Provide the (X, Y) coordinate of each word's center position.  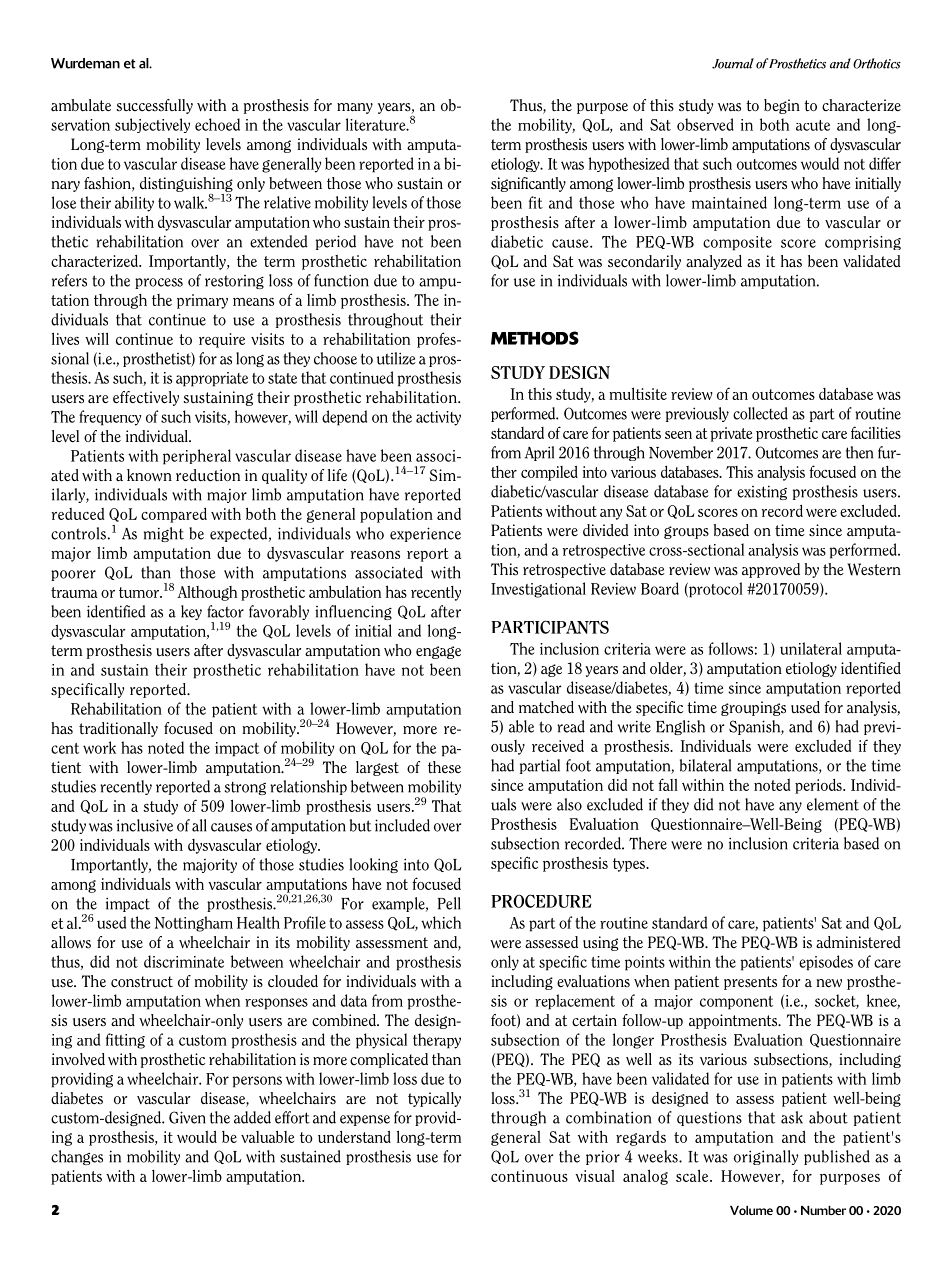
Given (187, 1117)
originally (766, 1157)
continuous (529, 1176)
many (355, 108)
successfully (154, 106)
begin (782, 106)
